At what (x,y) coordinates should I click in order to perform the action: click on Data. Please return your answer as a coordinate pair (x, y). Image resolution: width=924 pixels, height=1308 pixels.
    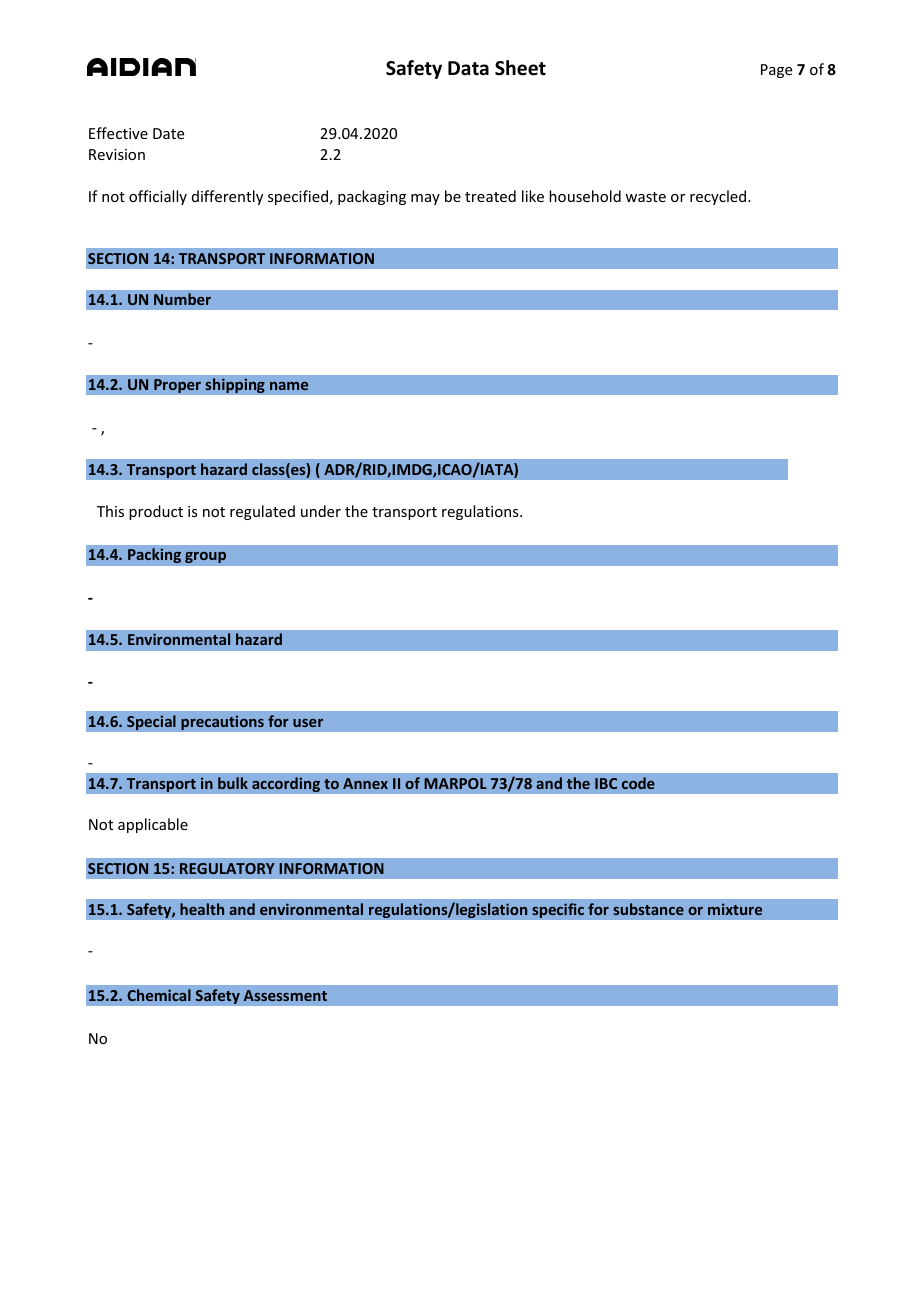
    Looking at the image, I should click on (468, 68).
